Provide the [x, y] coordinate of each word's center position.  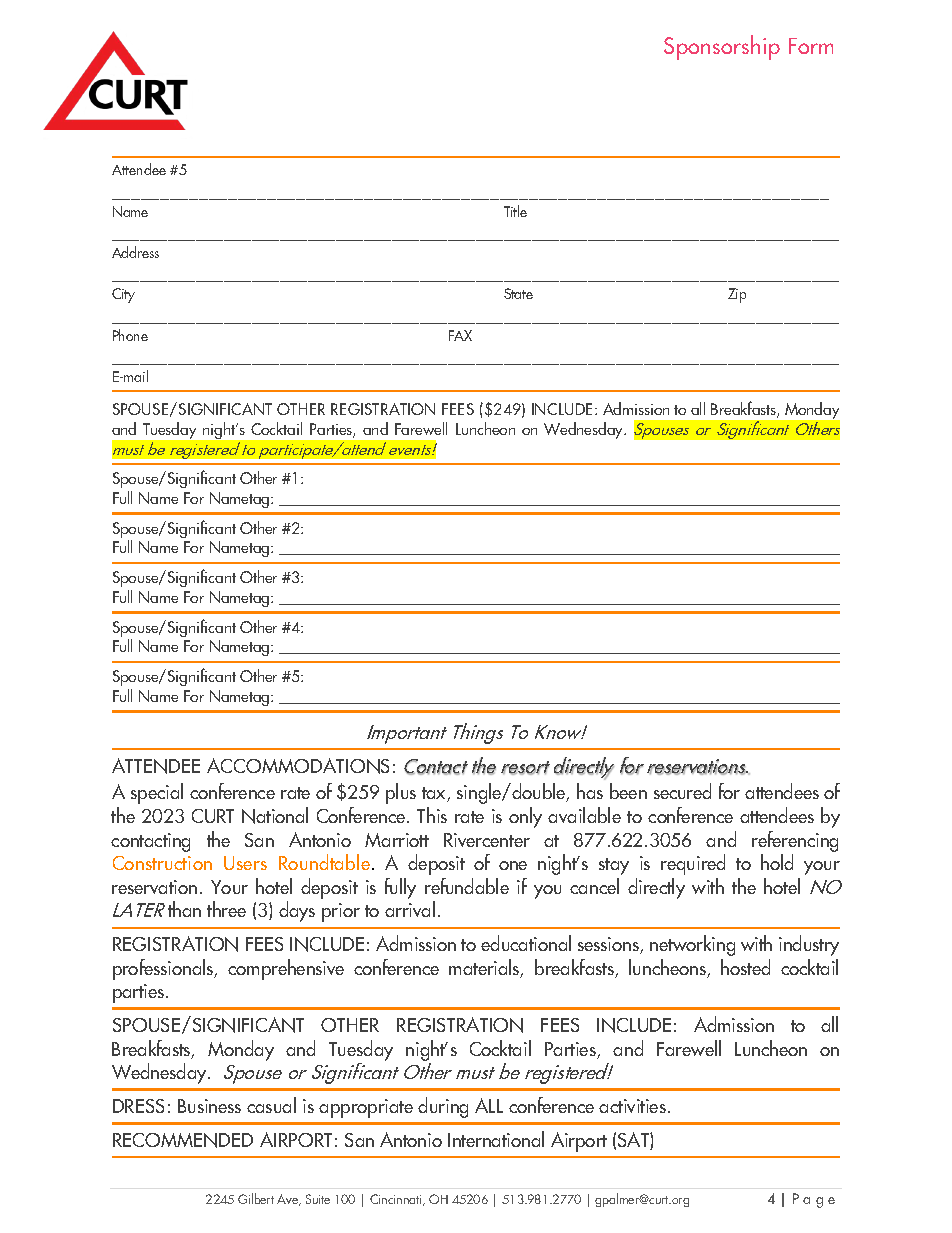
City [123, 295]
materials [485, 968]
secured [682, 791]
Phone [130, 335]
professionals [164, 969]
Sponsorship [722, 47]
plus [401, 793]
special [157, 793]
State [518, 293]
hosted [745, 967]
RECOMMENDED [183, 1140]
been [628, 791]
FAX [460, 335]
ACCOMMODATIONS [298, 766]
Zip [737, 295]
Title [515, 211]
